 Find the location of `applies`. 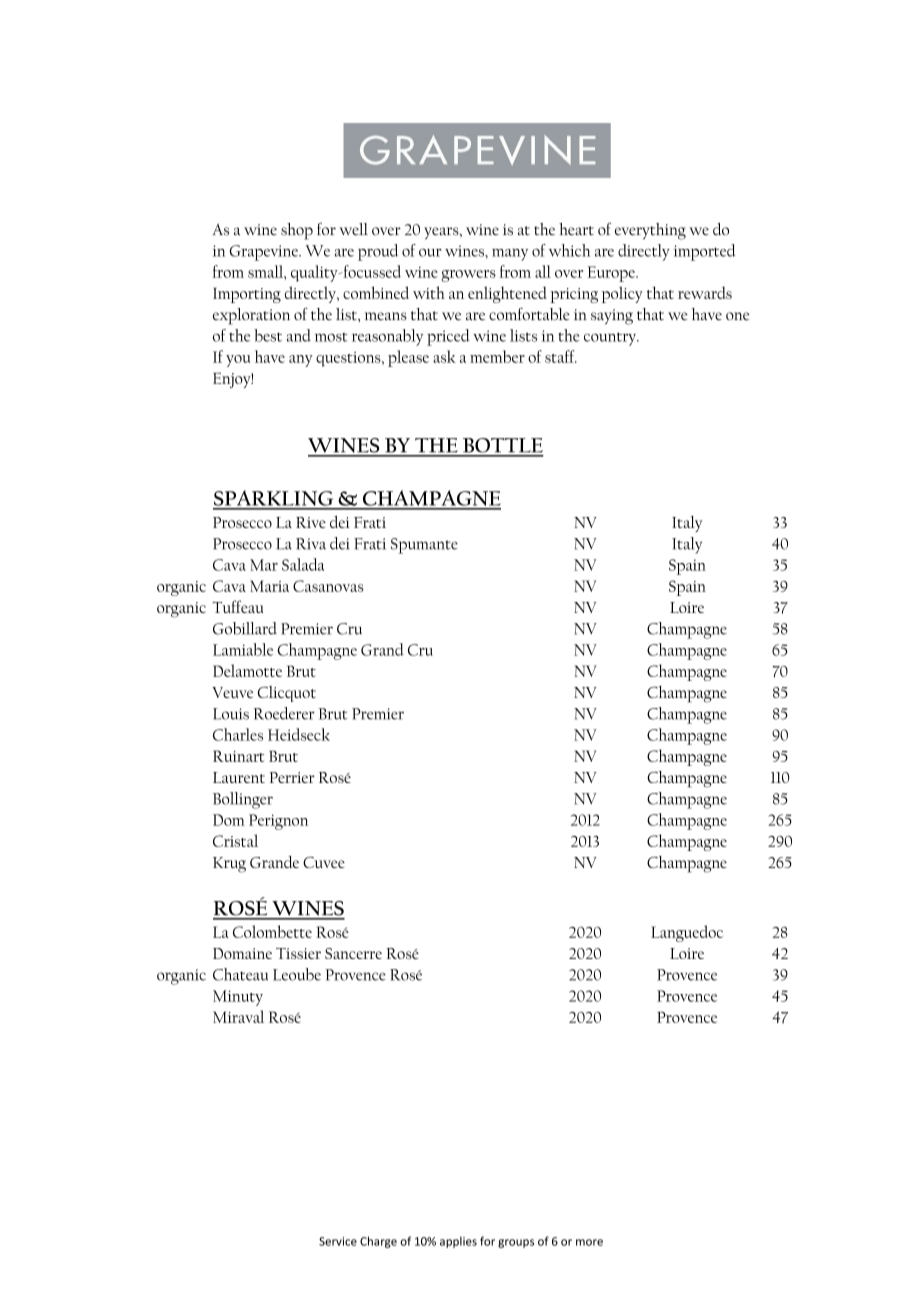

applies is located at coordinates (458, 1242).
